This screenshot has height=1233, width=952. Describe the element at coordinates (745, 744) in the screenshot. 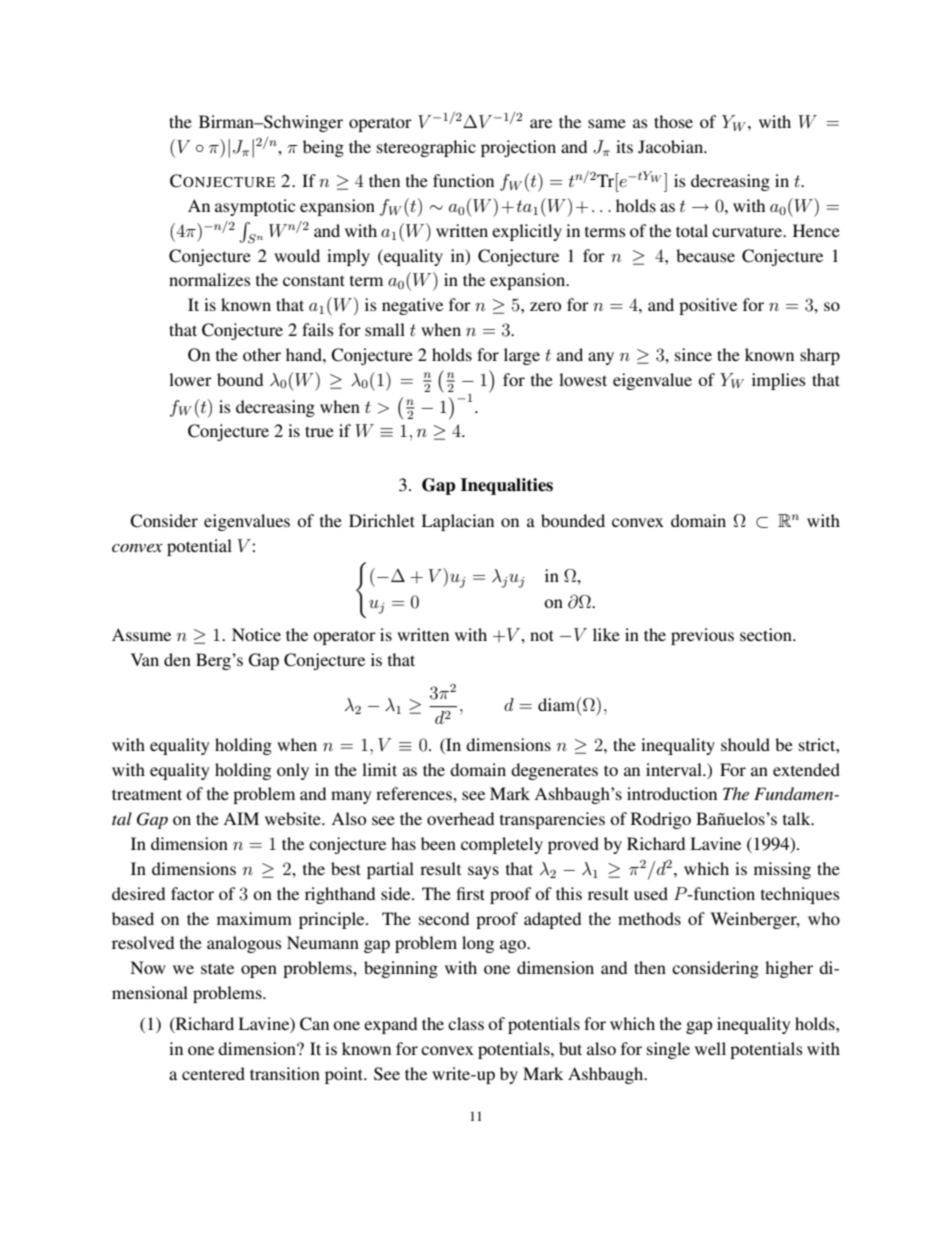

I see `should` at that location.
